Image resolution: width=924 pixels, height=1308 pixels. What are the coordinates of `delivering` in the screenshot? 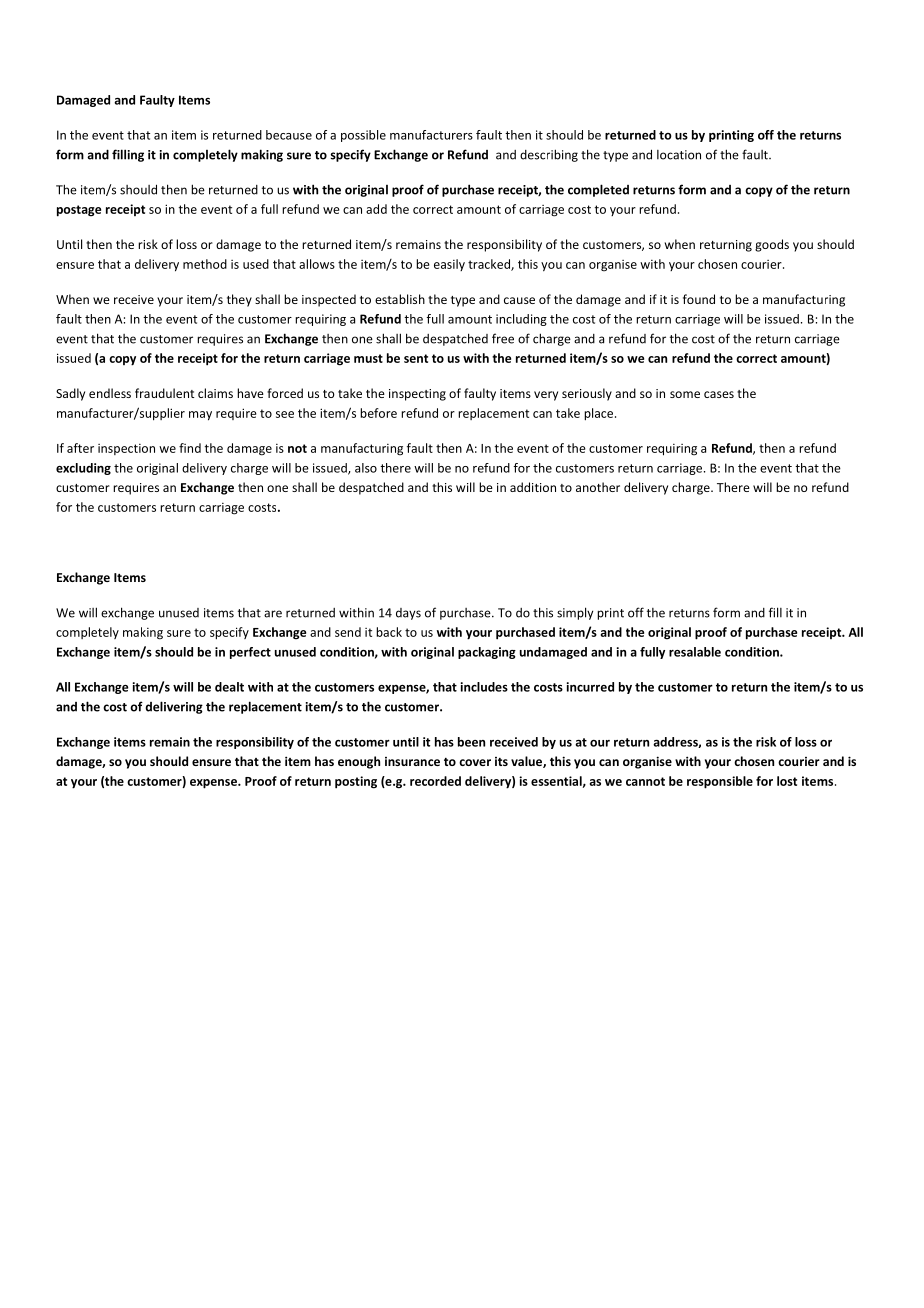 It's located at (174, 707).
